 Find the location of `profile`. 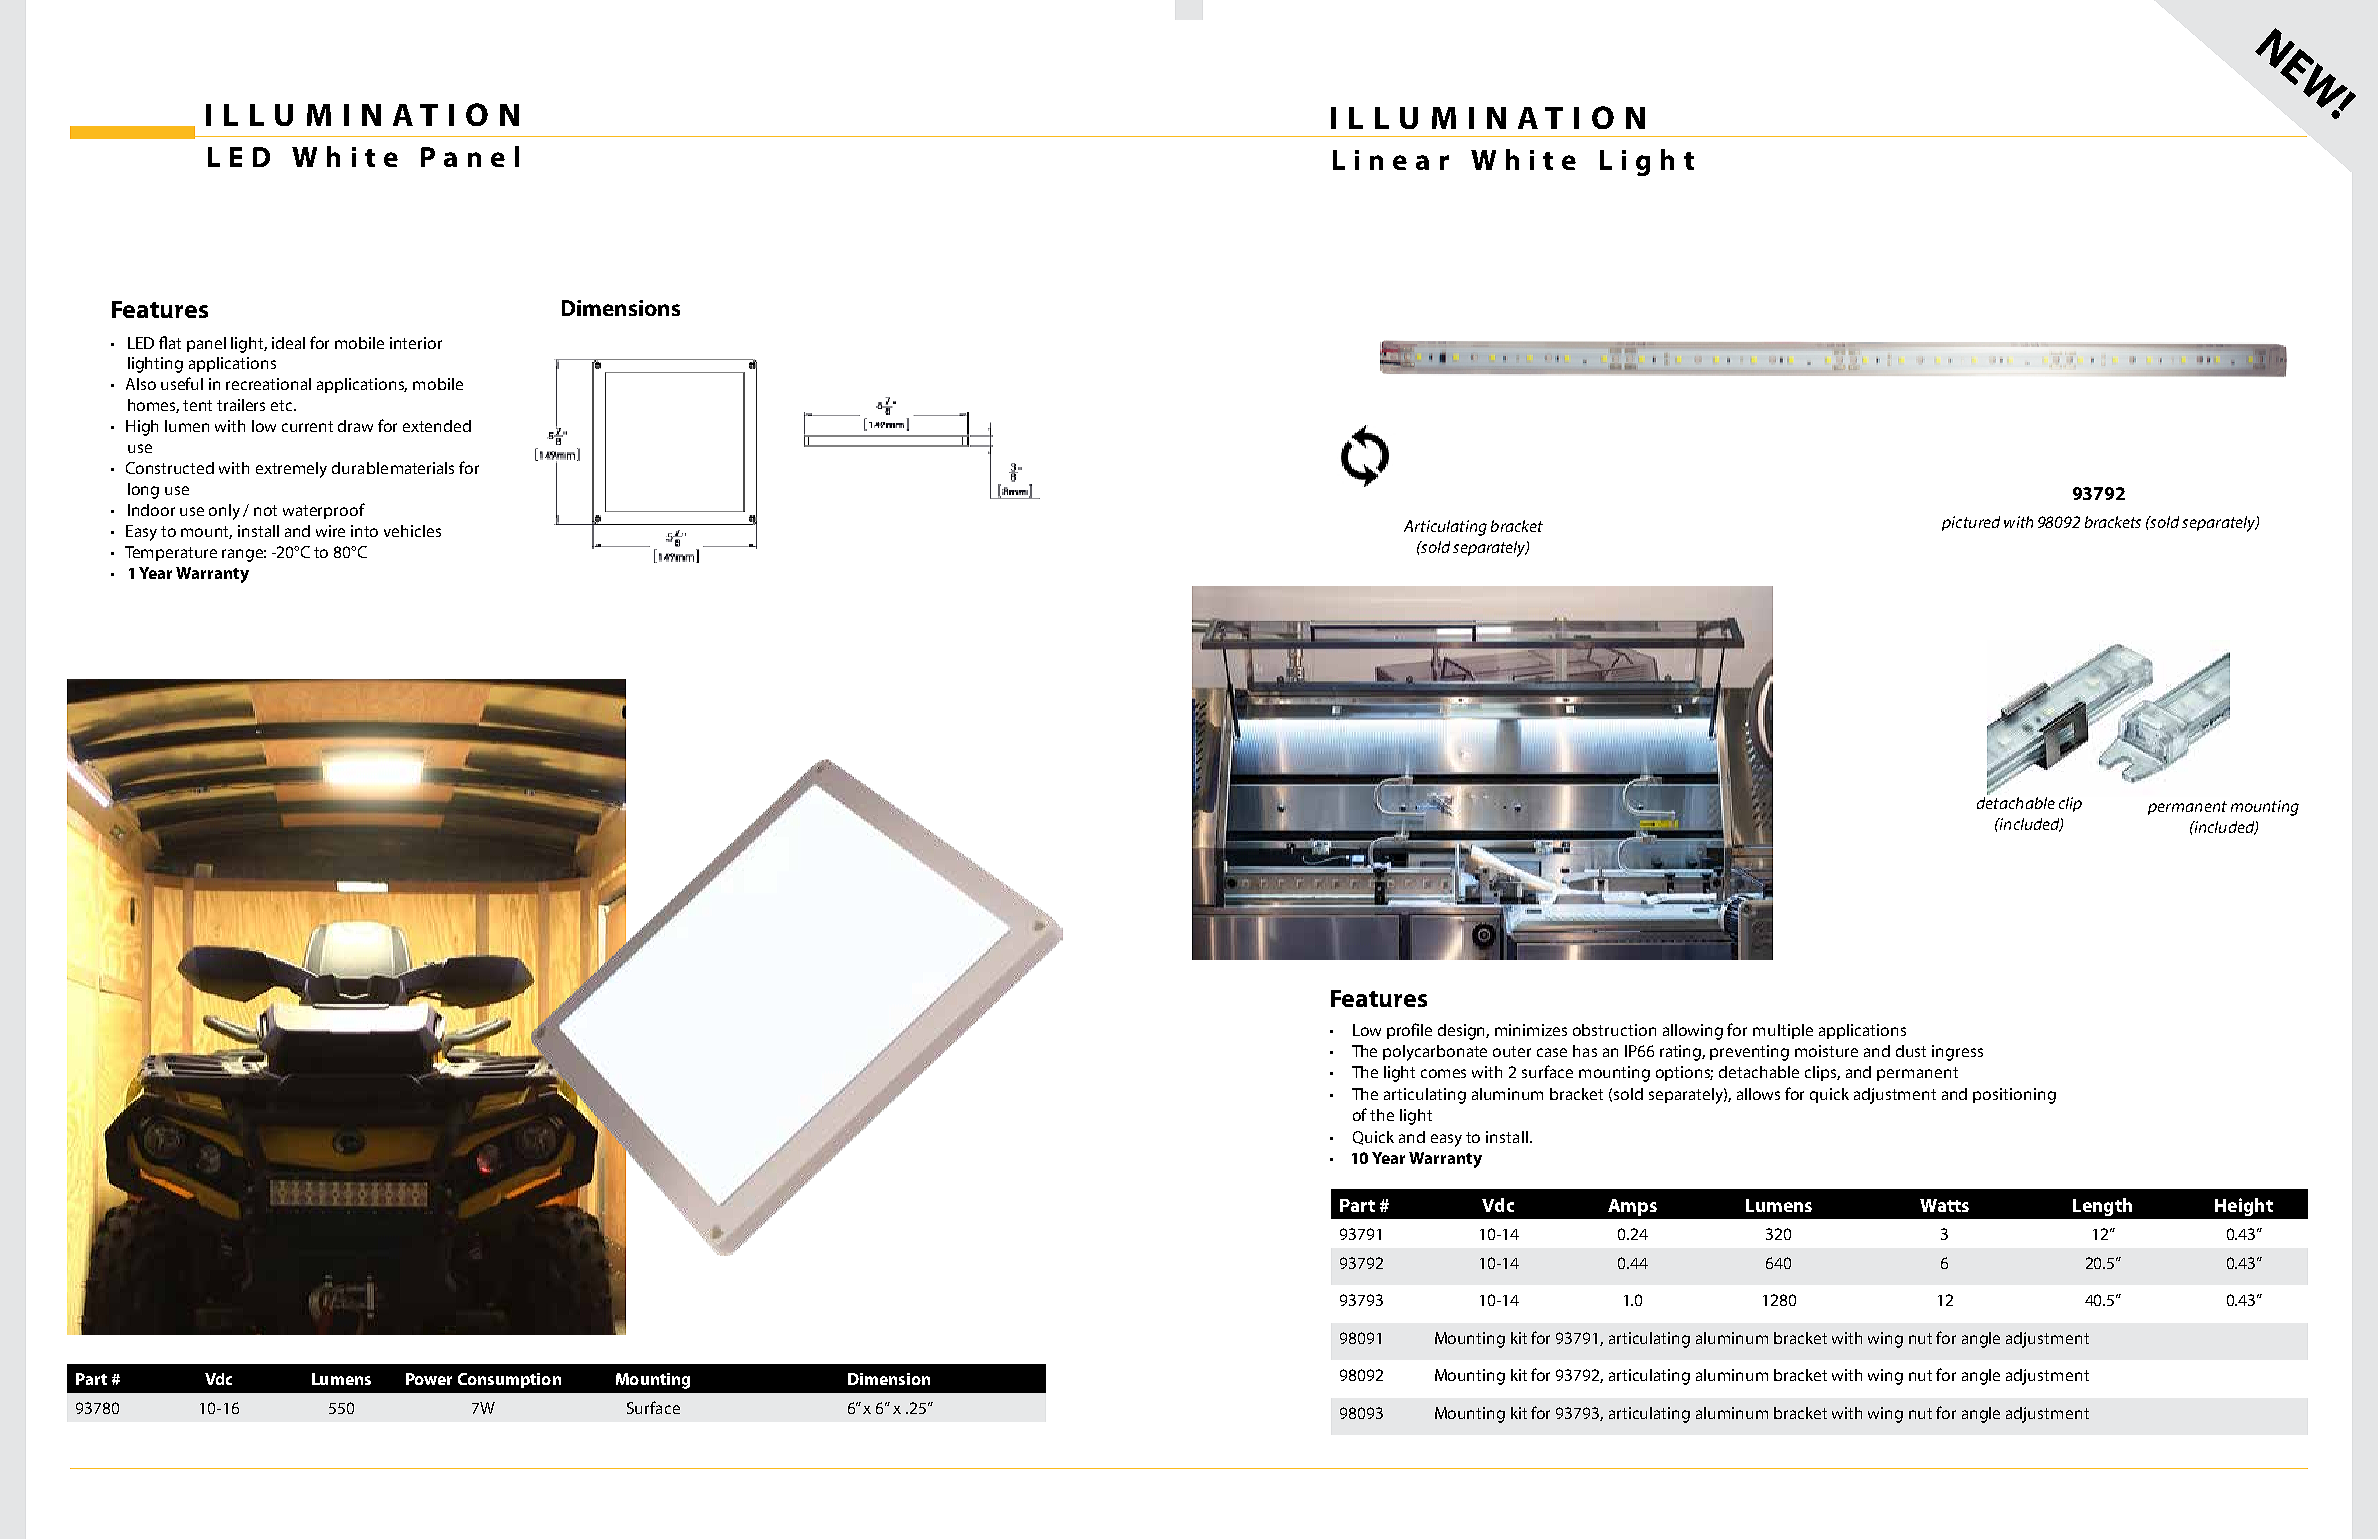

profile is located at coordinates (1409, 1031).
